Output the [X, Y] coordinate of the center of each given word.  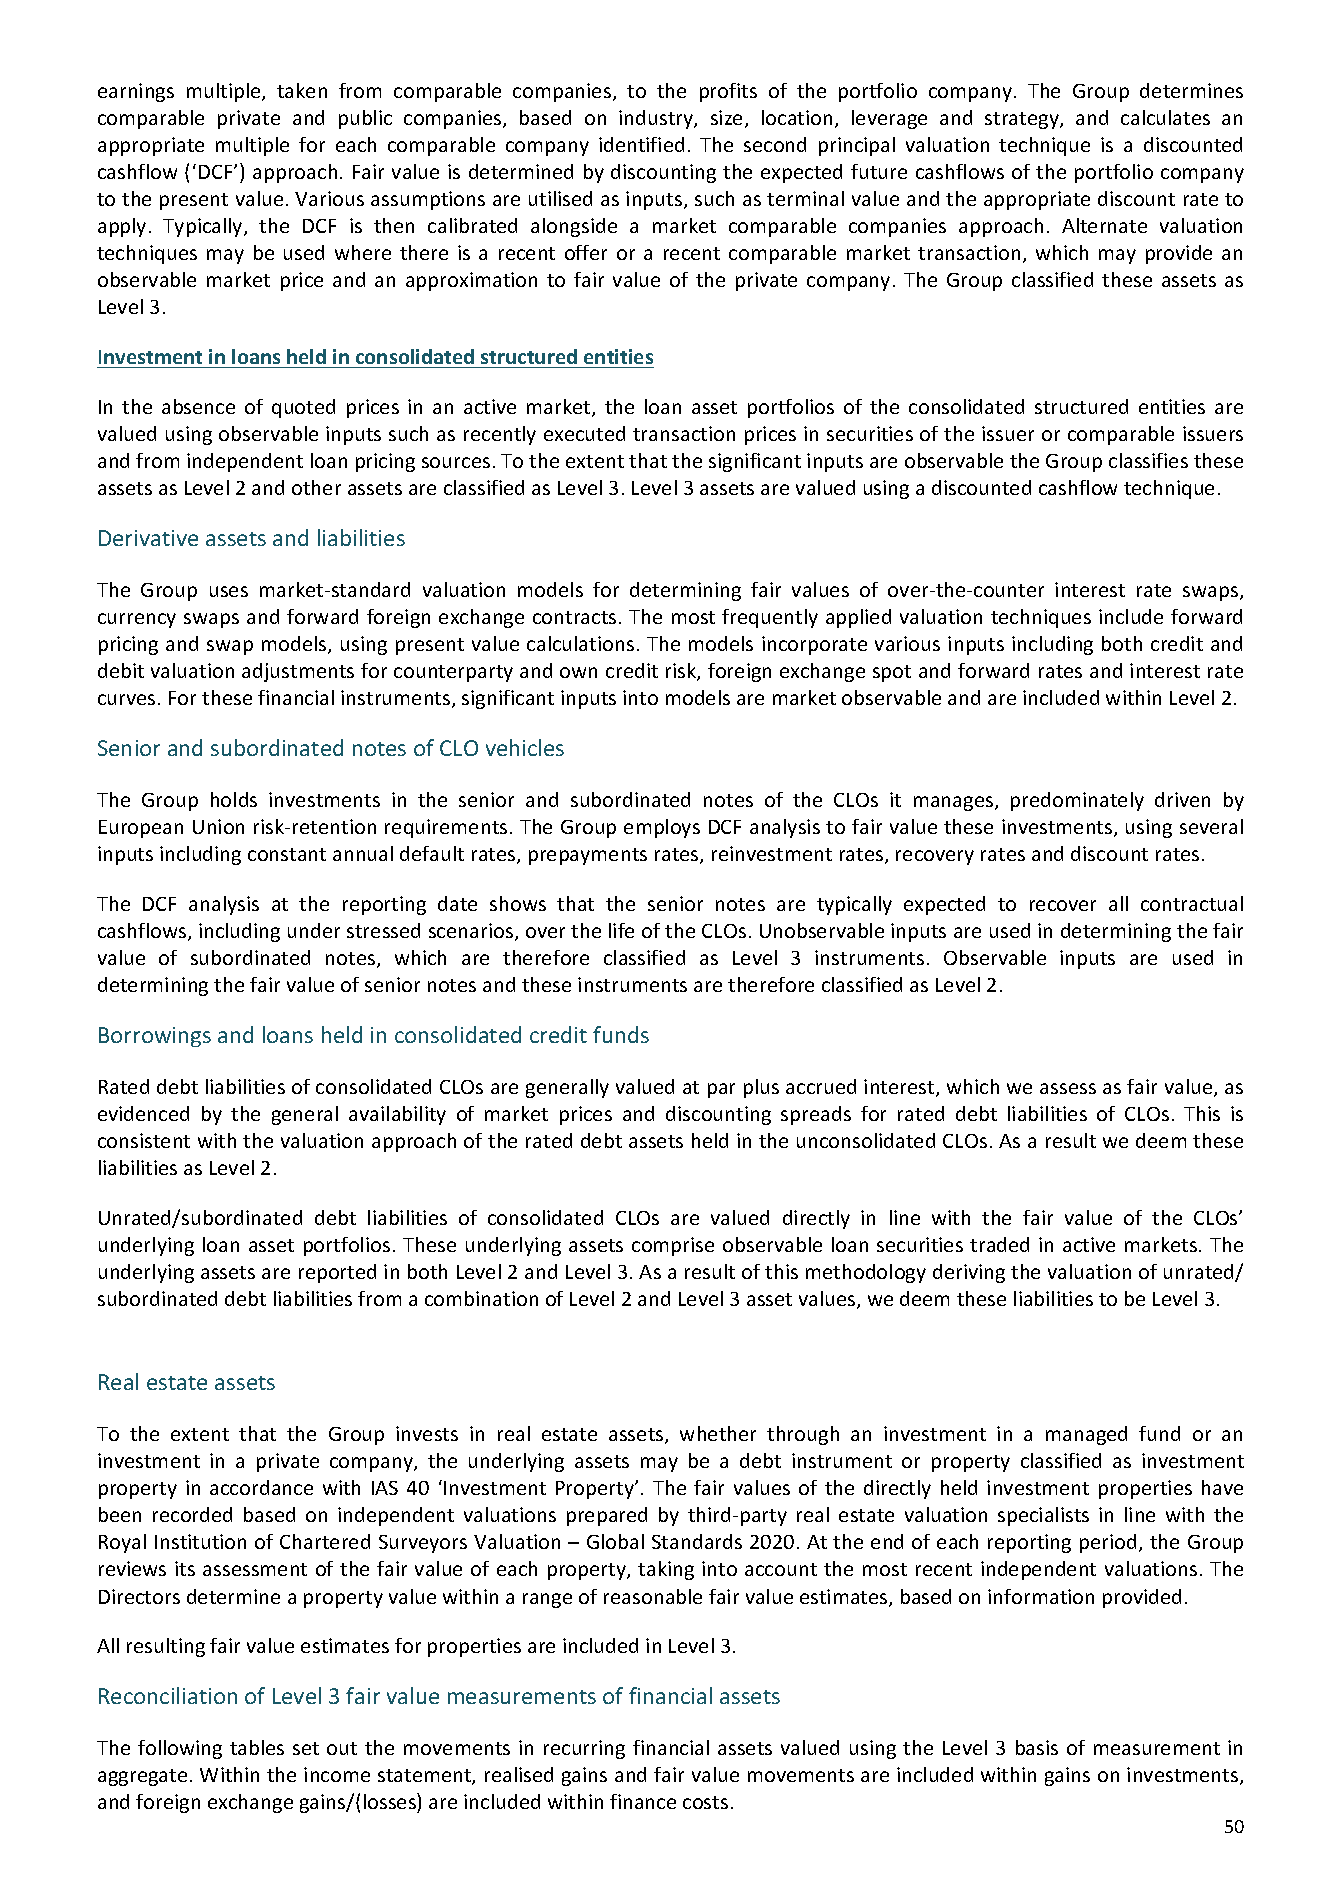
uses [229, 591]
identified [641, 144]
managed [1086, 1435]
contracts [574, 617]
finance [643, 1801]
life [621, 930]
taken [302, 90]
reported [337, 1273]
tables [257, 1747]
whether [718, 1433]
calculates [1165, 117]
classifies [1148, 460]
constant [287, 854]
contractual [1192, 903]
